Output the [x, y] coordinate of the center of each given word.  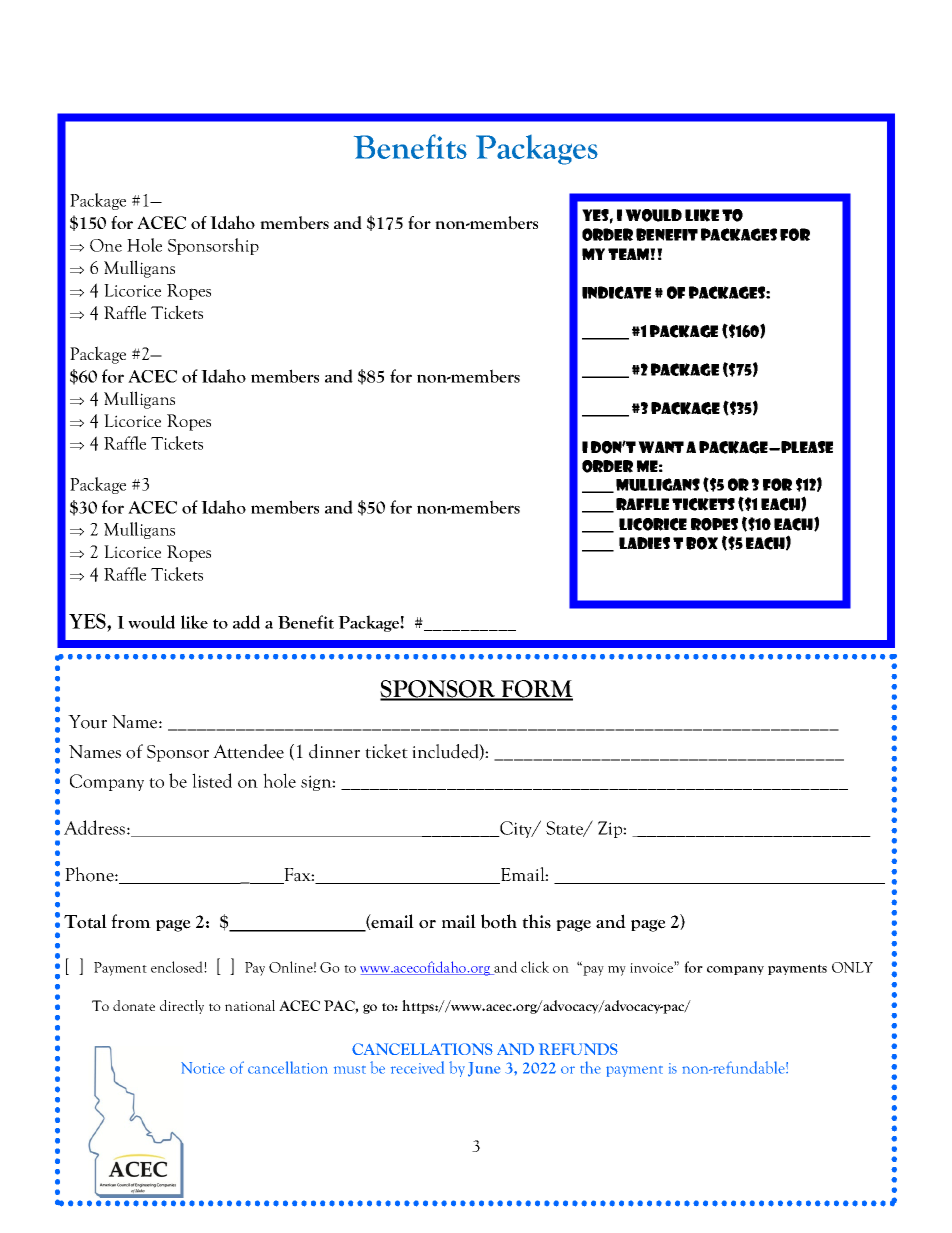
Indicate [616, 292]
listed [212, 780]
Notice [203, 1068]
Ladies [644, 543]
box [702, 543]
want [661, 447]
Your [87, 722]
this [536, 921]
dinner [334, 751]
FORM [536, 690]
